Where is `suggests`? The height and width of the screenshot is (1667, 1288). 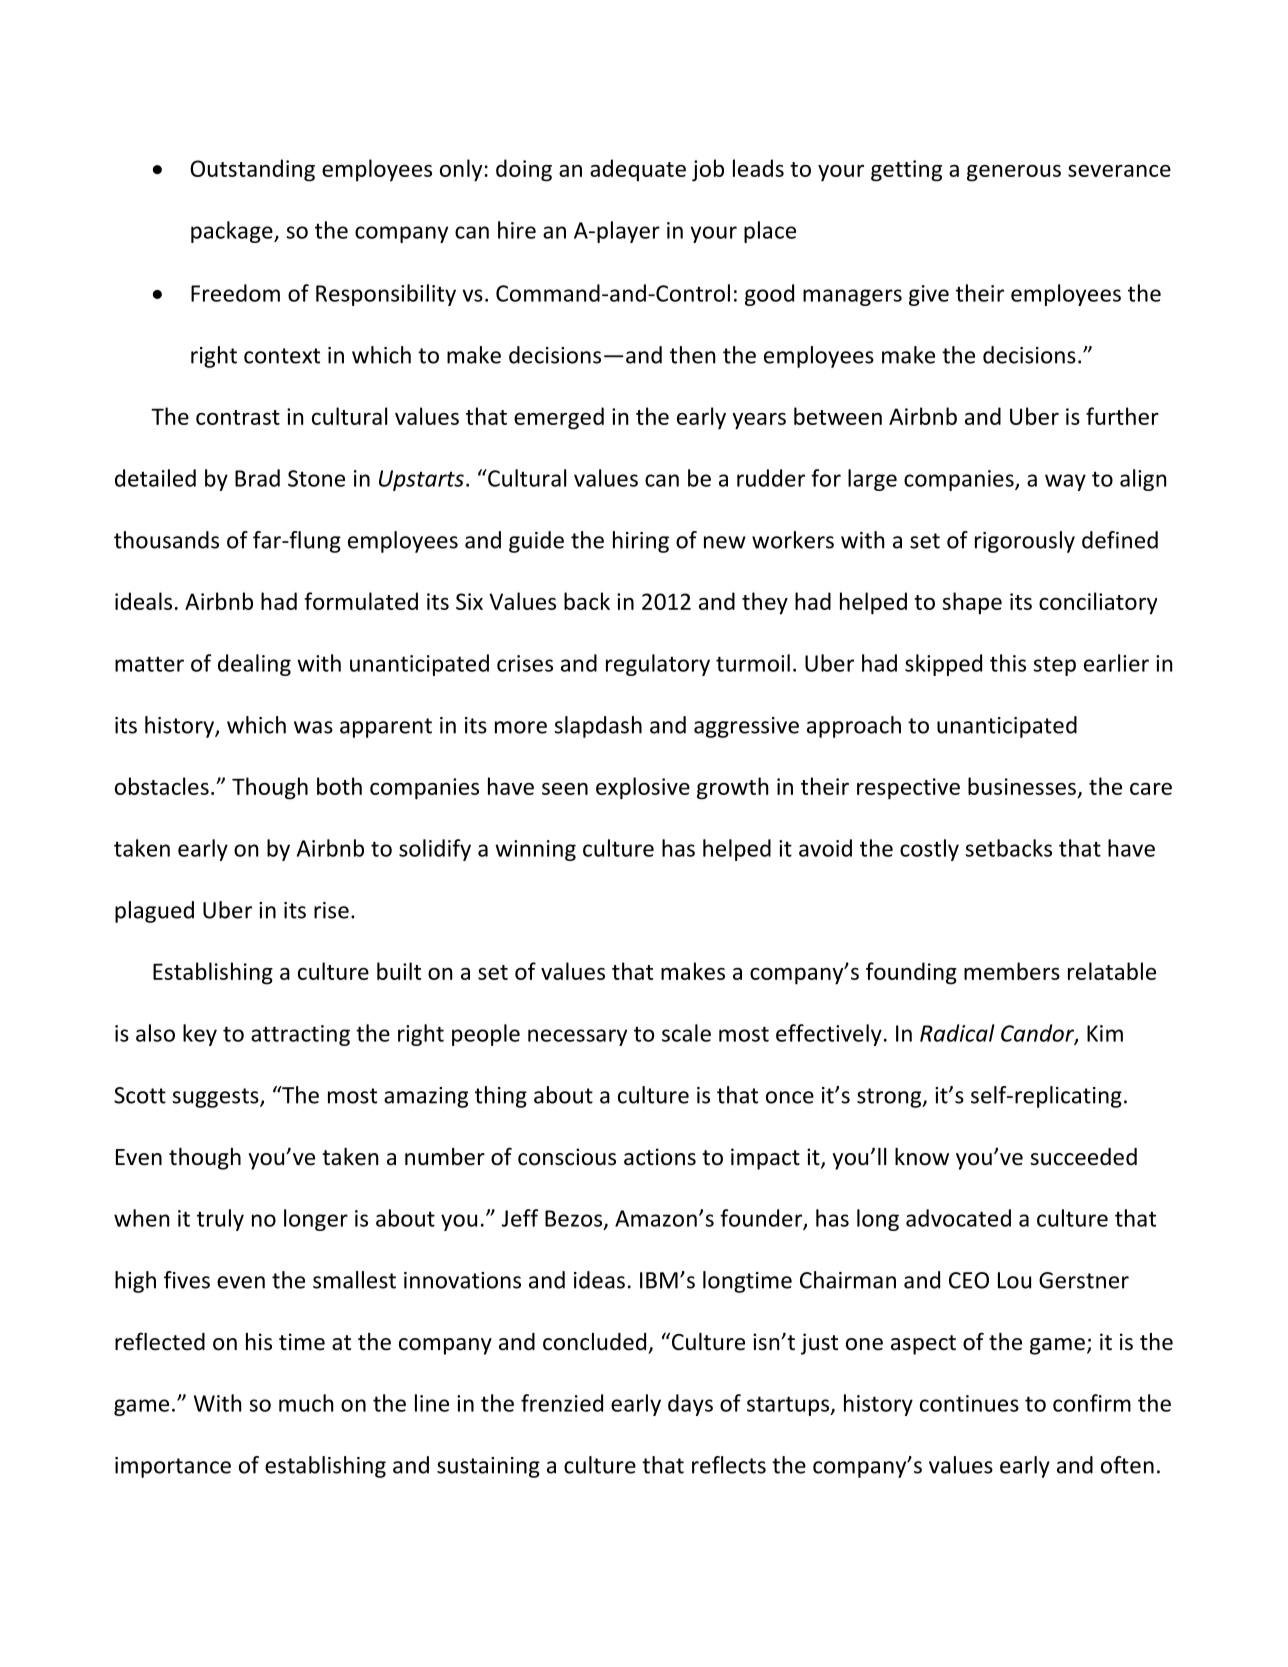
suggests is located at coordinates (216, 1098).
